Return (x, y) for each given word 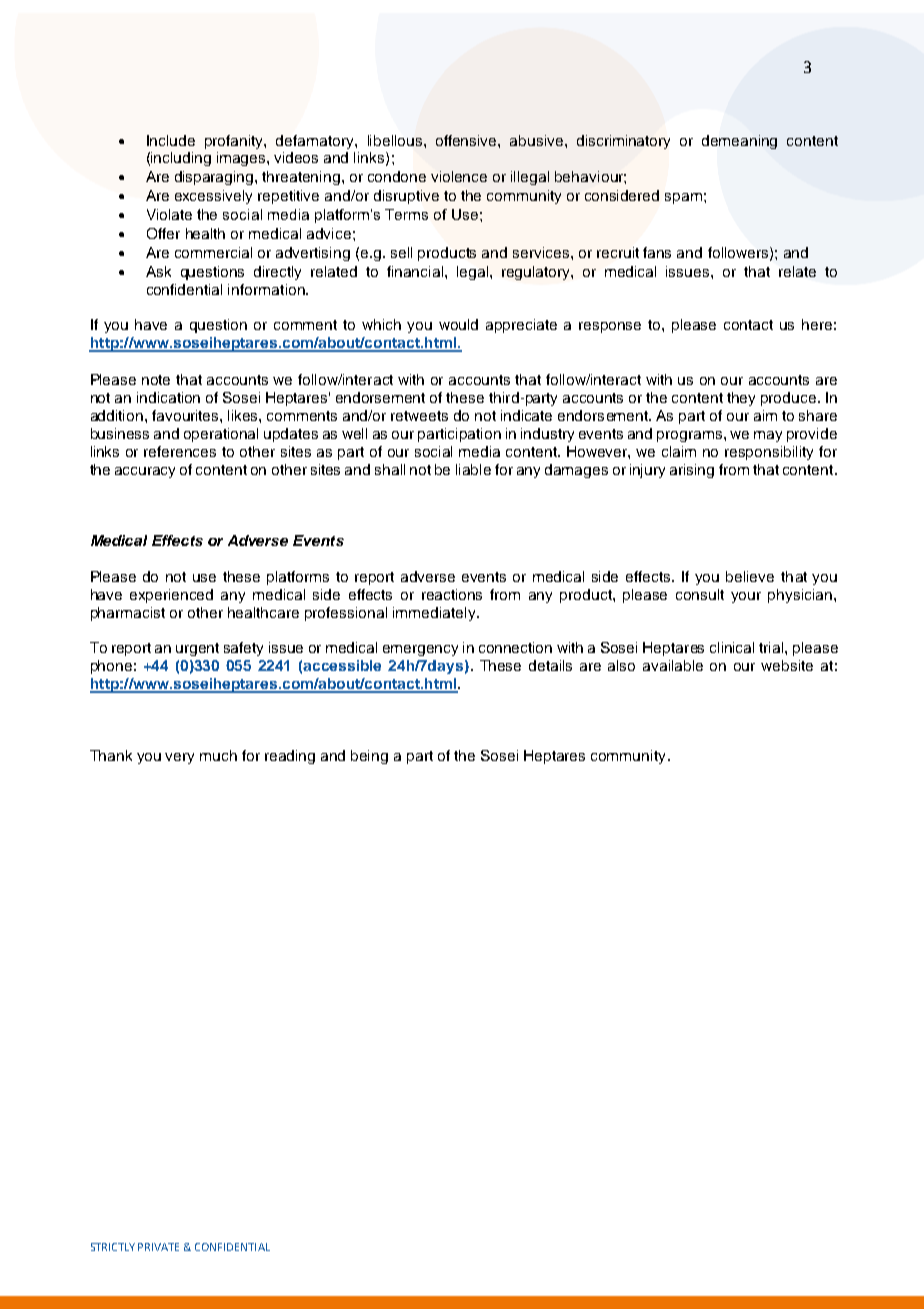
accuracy (145, 472)
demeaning (739, 142)
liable (473, 469)
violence (459, 176)
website (787, 665)
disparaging (215, 178)
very (179, 758)
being (369, 757)
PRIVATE (158, 1247)
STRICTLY (113, 1247)
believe (750, 576)
